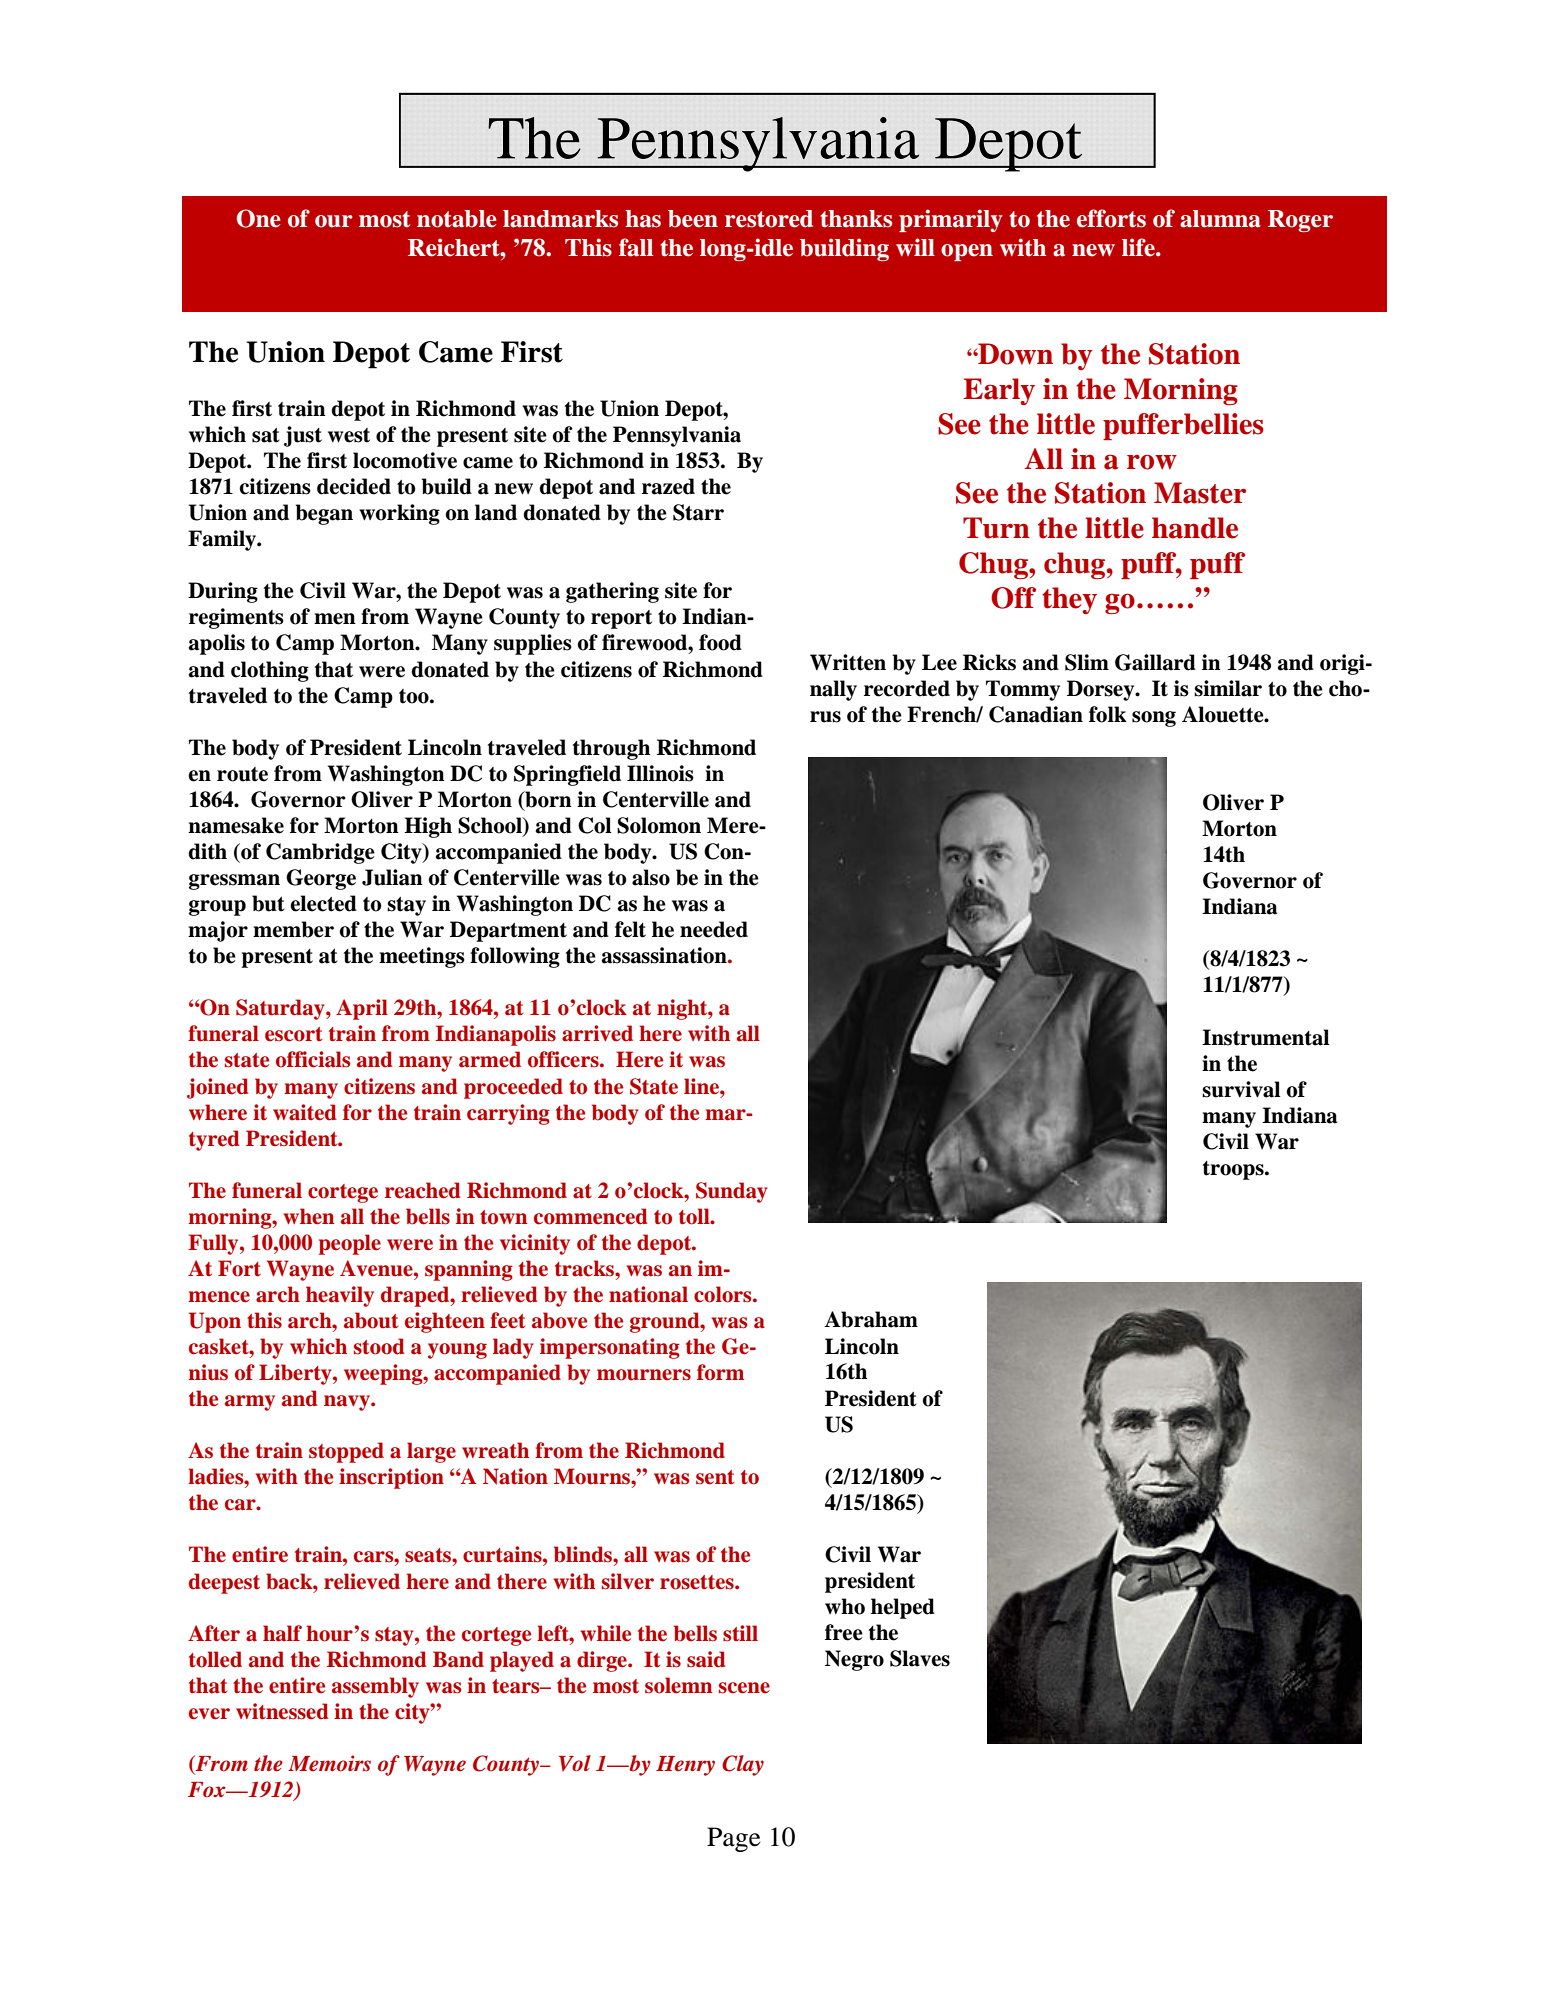 This document has height=1994, width=1541. I want to click on needed, so click(714, 929).
